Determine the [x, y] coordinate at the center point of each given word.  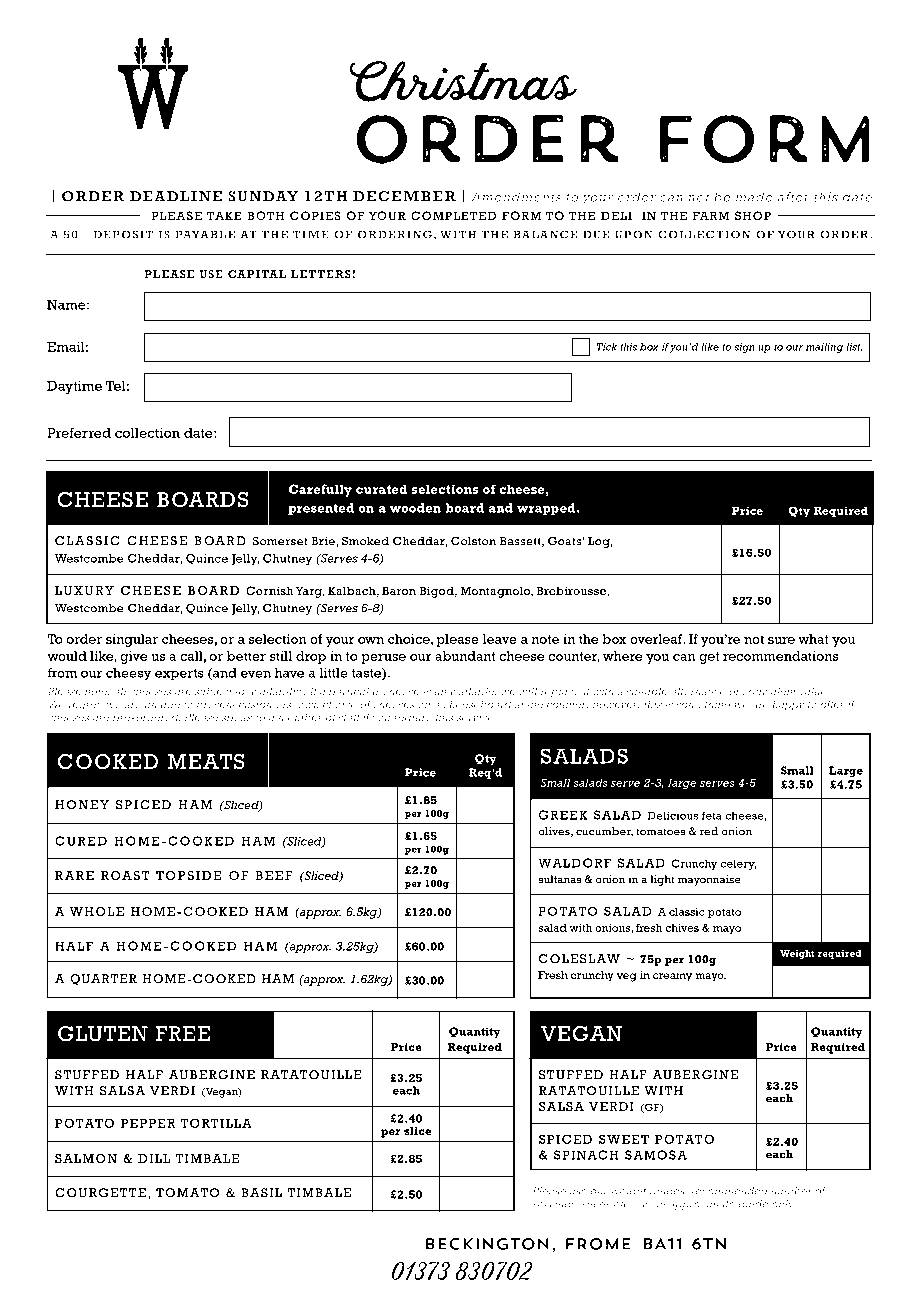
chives [682, 928]
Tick [607, 347]
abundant [465, 656]
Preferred [79, 432]
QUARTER [103, 979]
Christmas [463, 81]
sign [744, 348]
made [754, 197]
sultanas [560, 879]
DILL [154, 1158]
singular [132, 640]
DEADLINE [176, 196]
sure [781, 640]
